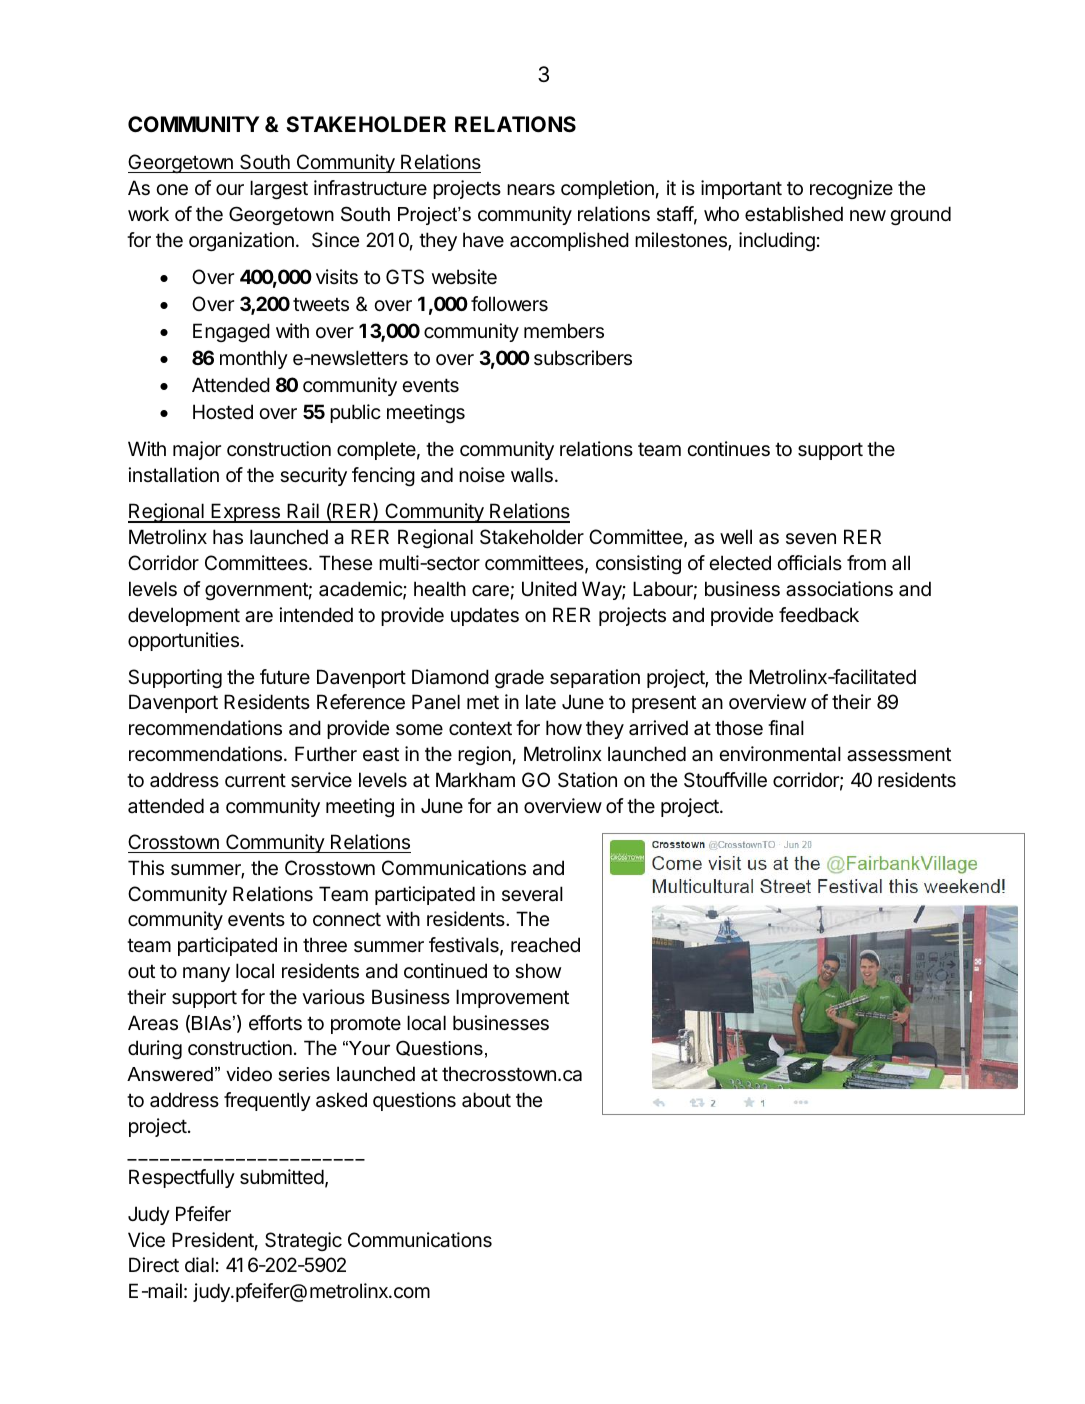 The image size is (1085, 1404). What do you see at coordinates (809, 563) in the screenshot?
I see `officials` at bounding box center [809, 563].
